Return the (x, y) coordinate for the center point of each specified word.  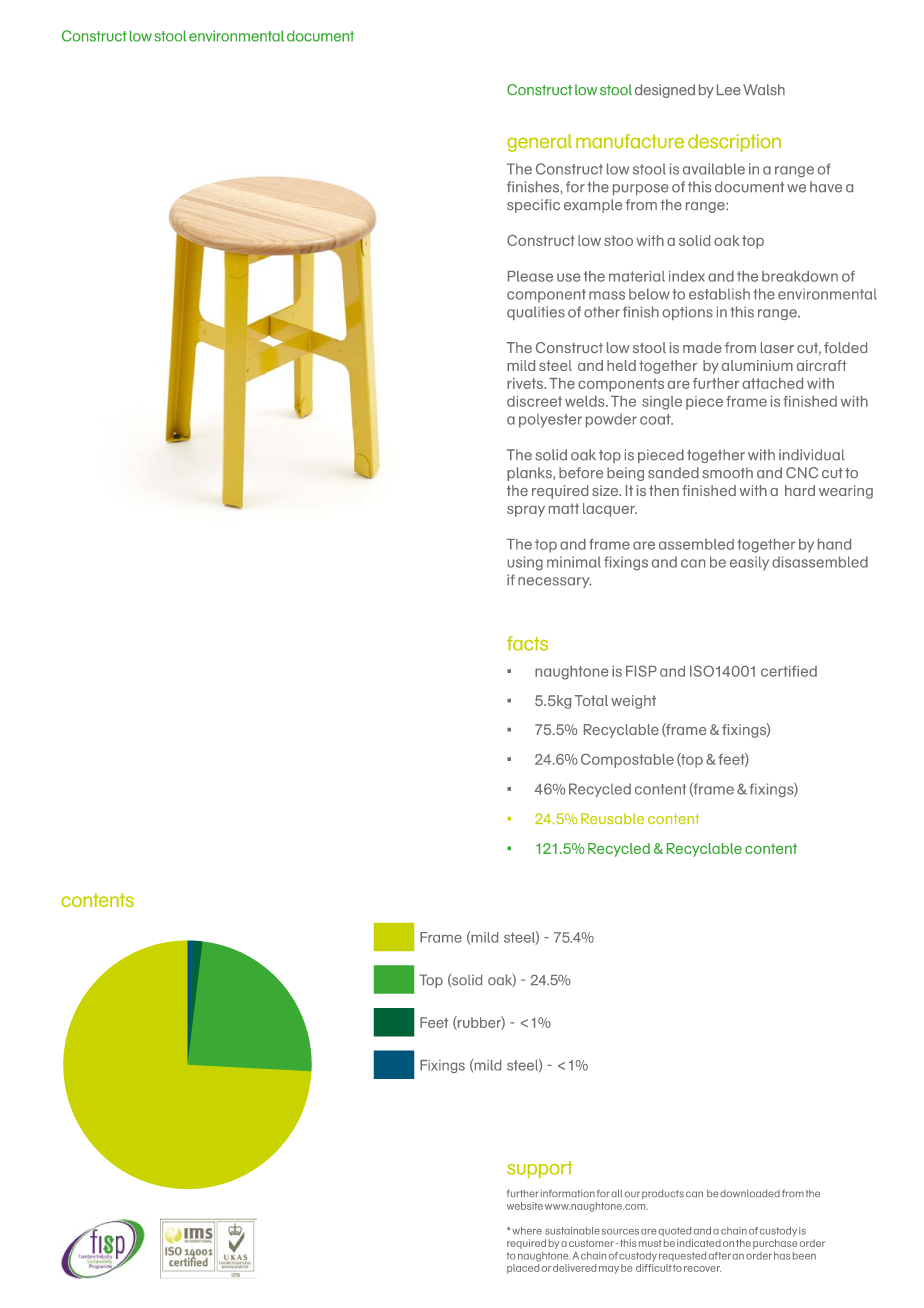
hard (800, 490)
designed (665, 91)
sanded (673, 472)
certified (789, 671)
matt (564, 508)
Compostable (627, 761)
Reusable (612, 818)
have (826, 187)
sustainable (572, 1231)
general (539, 143)
